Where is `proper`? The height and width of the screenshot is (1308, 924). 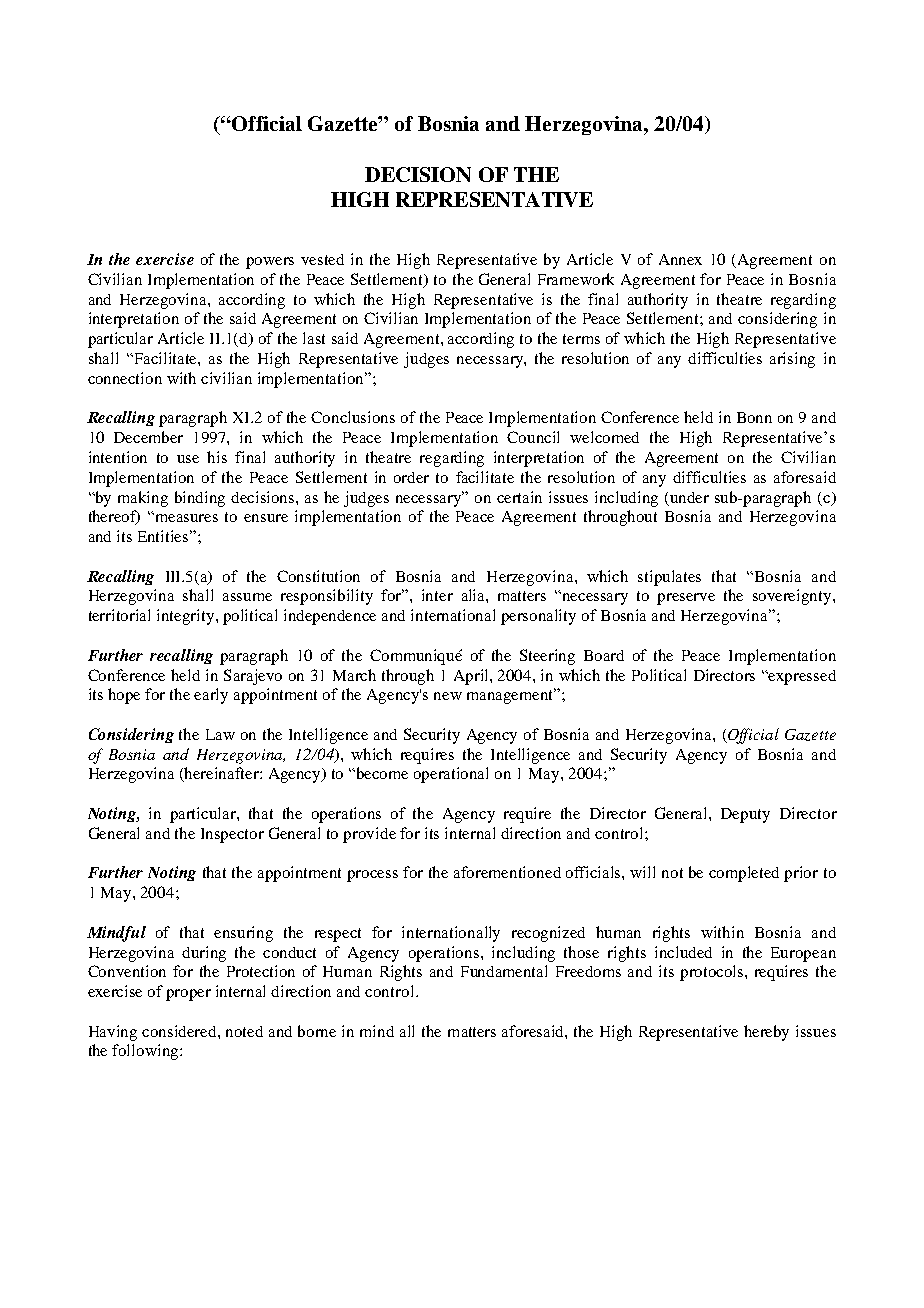 proper is located at coordinates (188, 995).
